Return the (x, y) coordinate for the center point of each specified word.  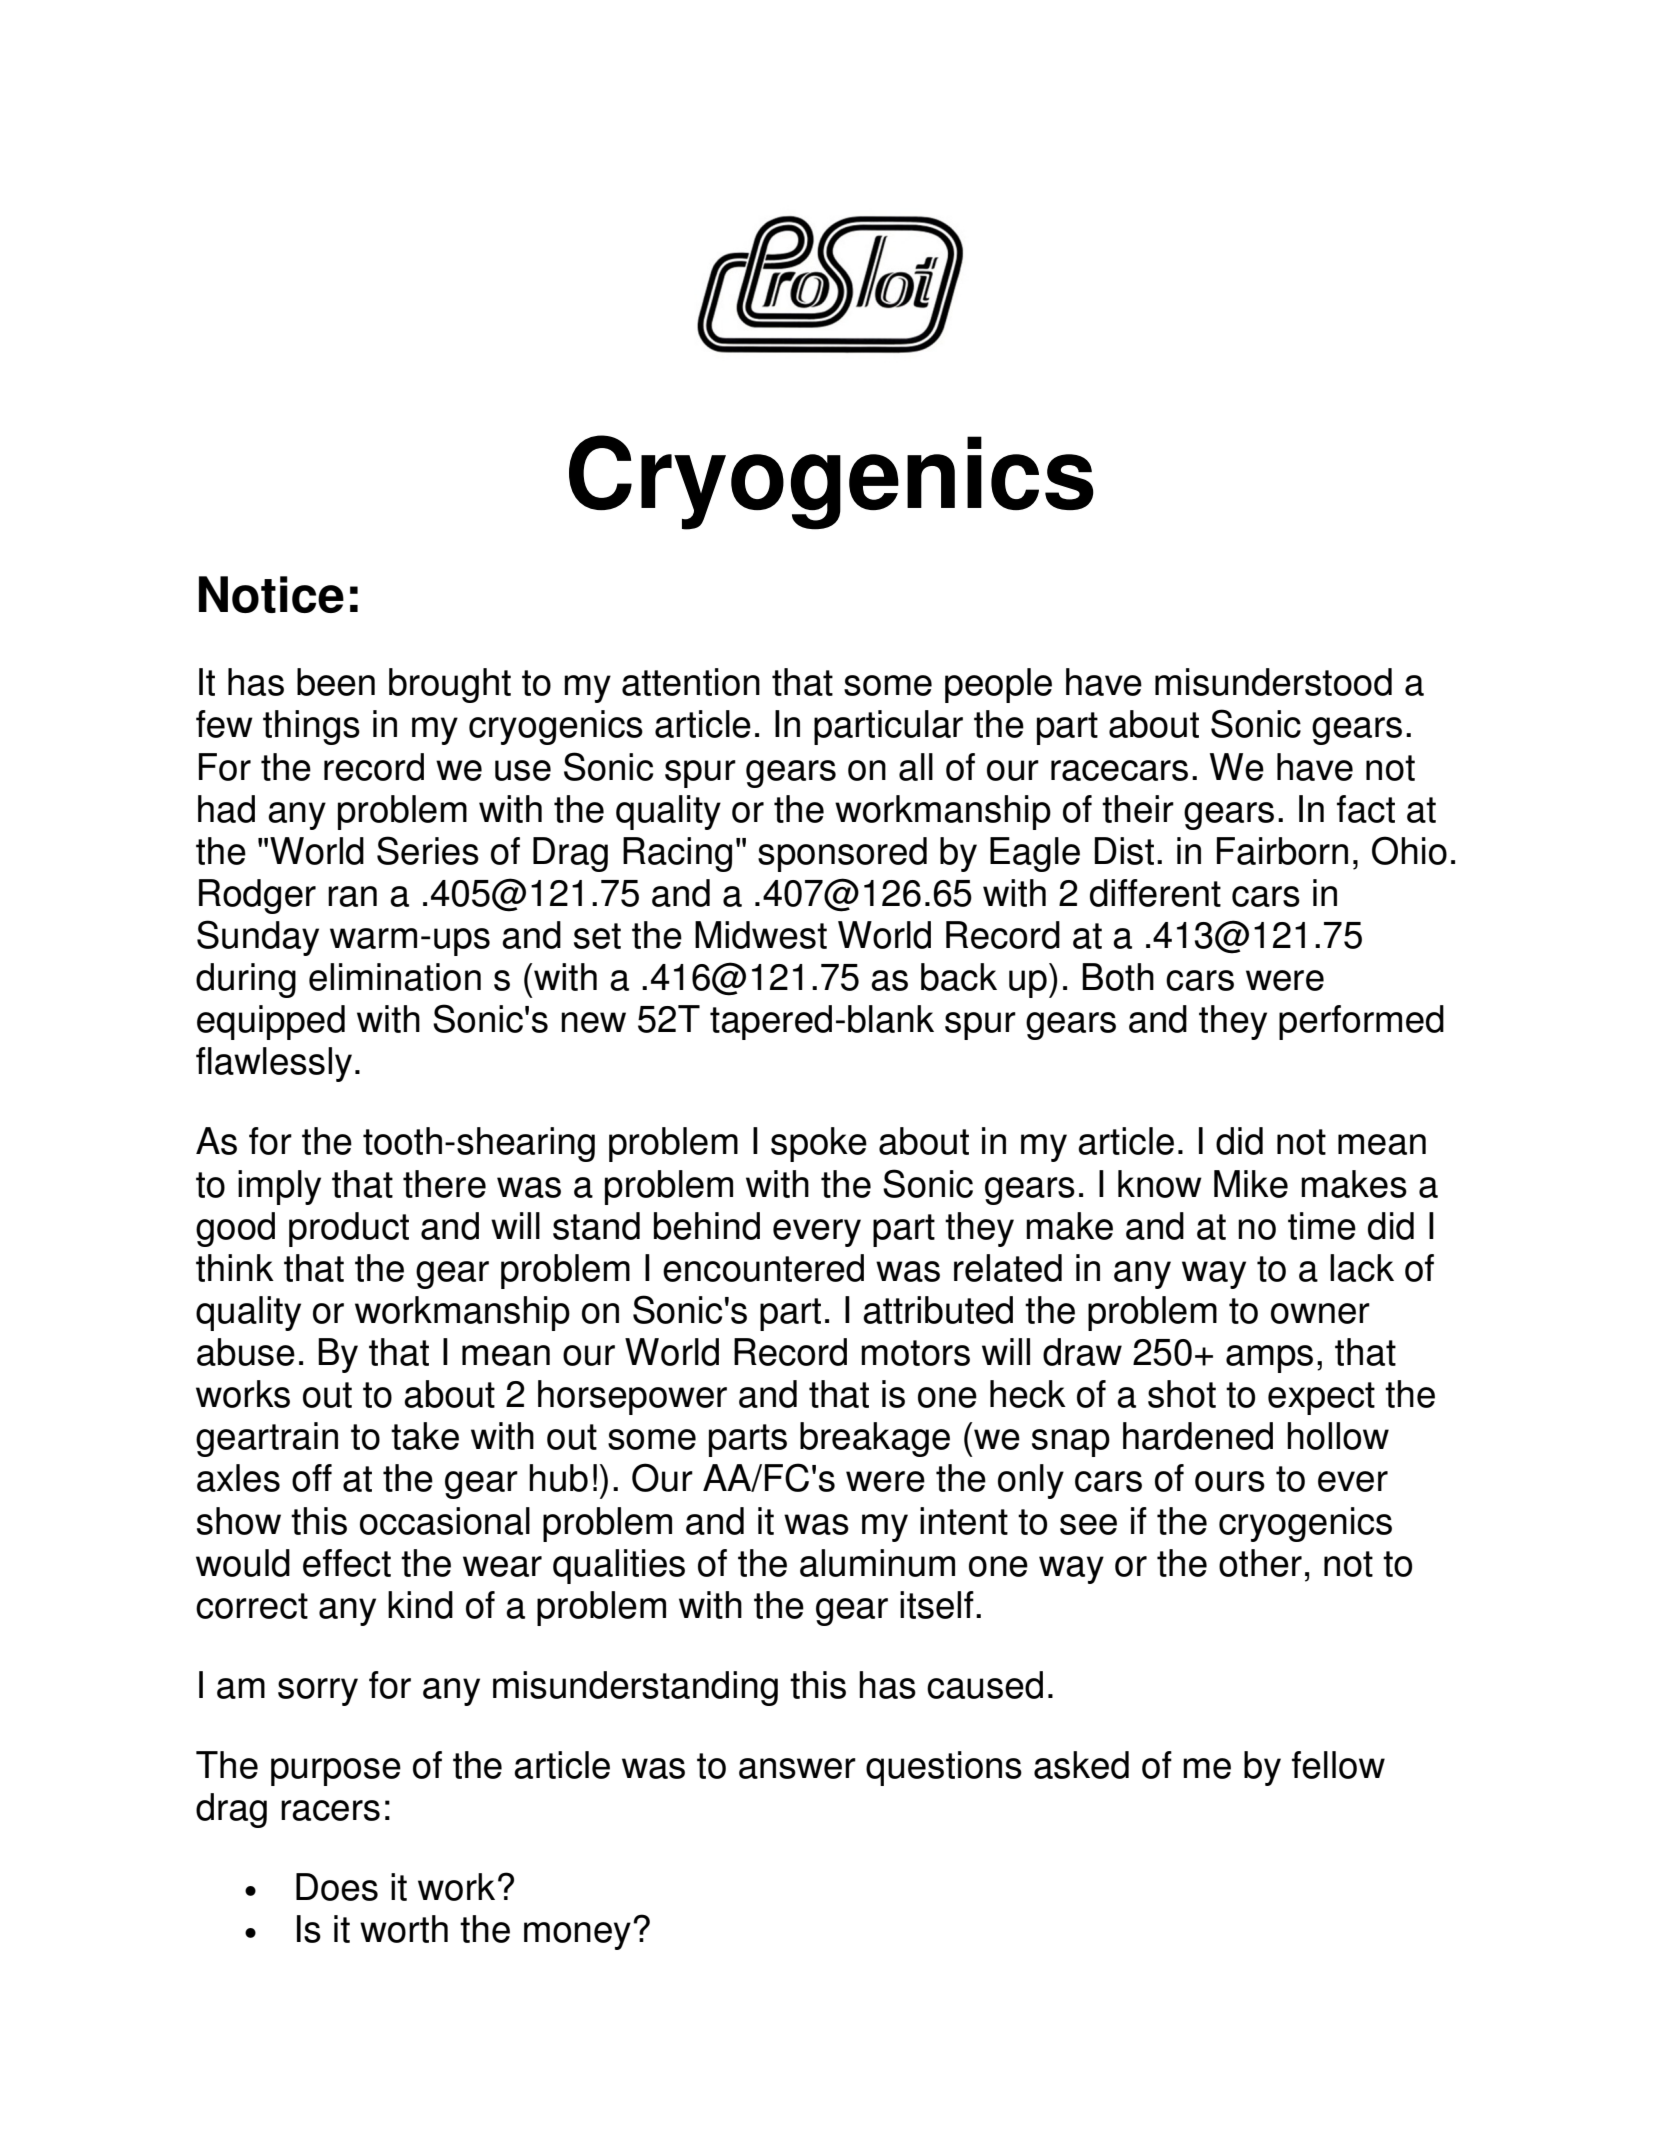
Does (337, 1887)
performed (1361, 1022)
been (336, 682)
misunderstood (1273, 682)
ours (1230, 1481)
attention (691, 682)
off (312, 1478)
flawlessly (274, 1064)
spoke (819, 1144)
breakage (875, 1439)
